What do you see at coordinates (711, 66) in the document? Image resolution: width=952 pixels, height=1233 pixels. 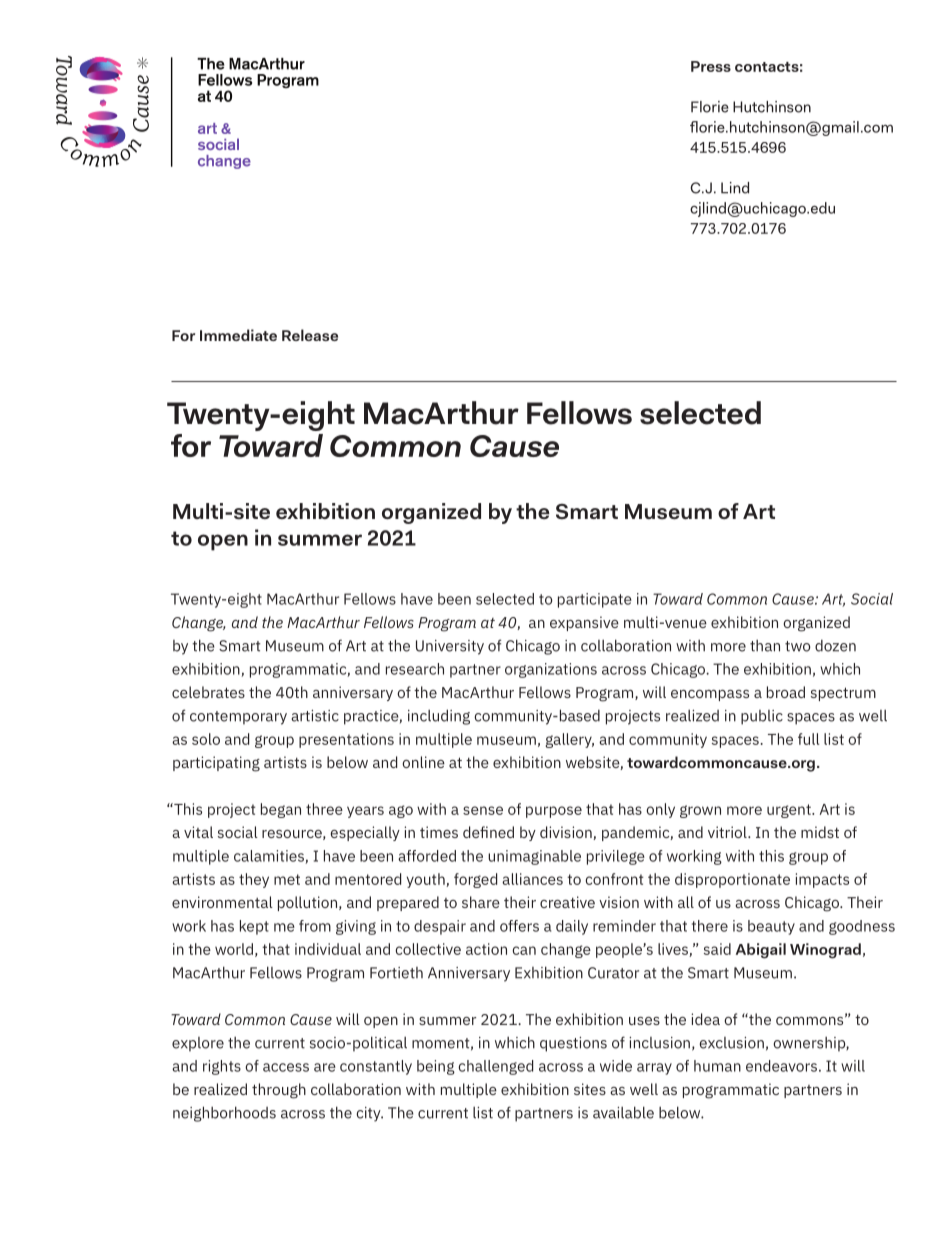 I see `Press` at bounding box center [711, 66].
